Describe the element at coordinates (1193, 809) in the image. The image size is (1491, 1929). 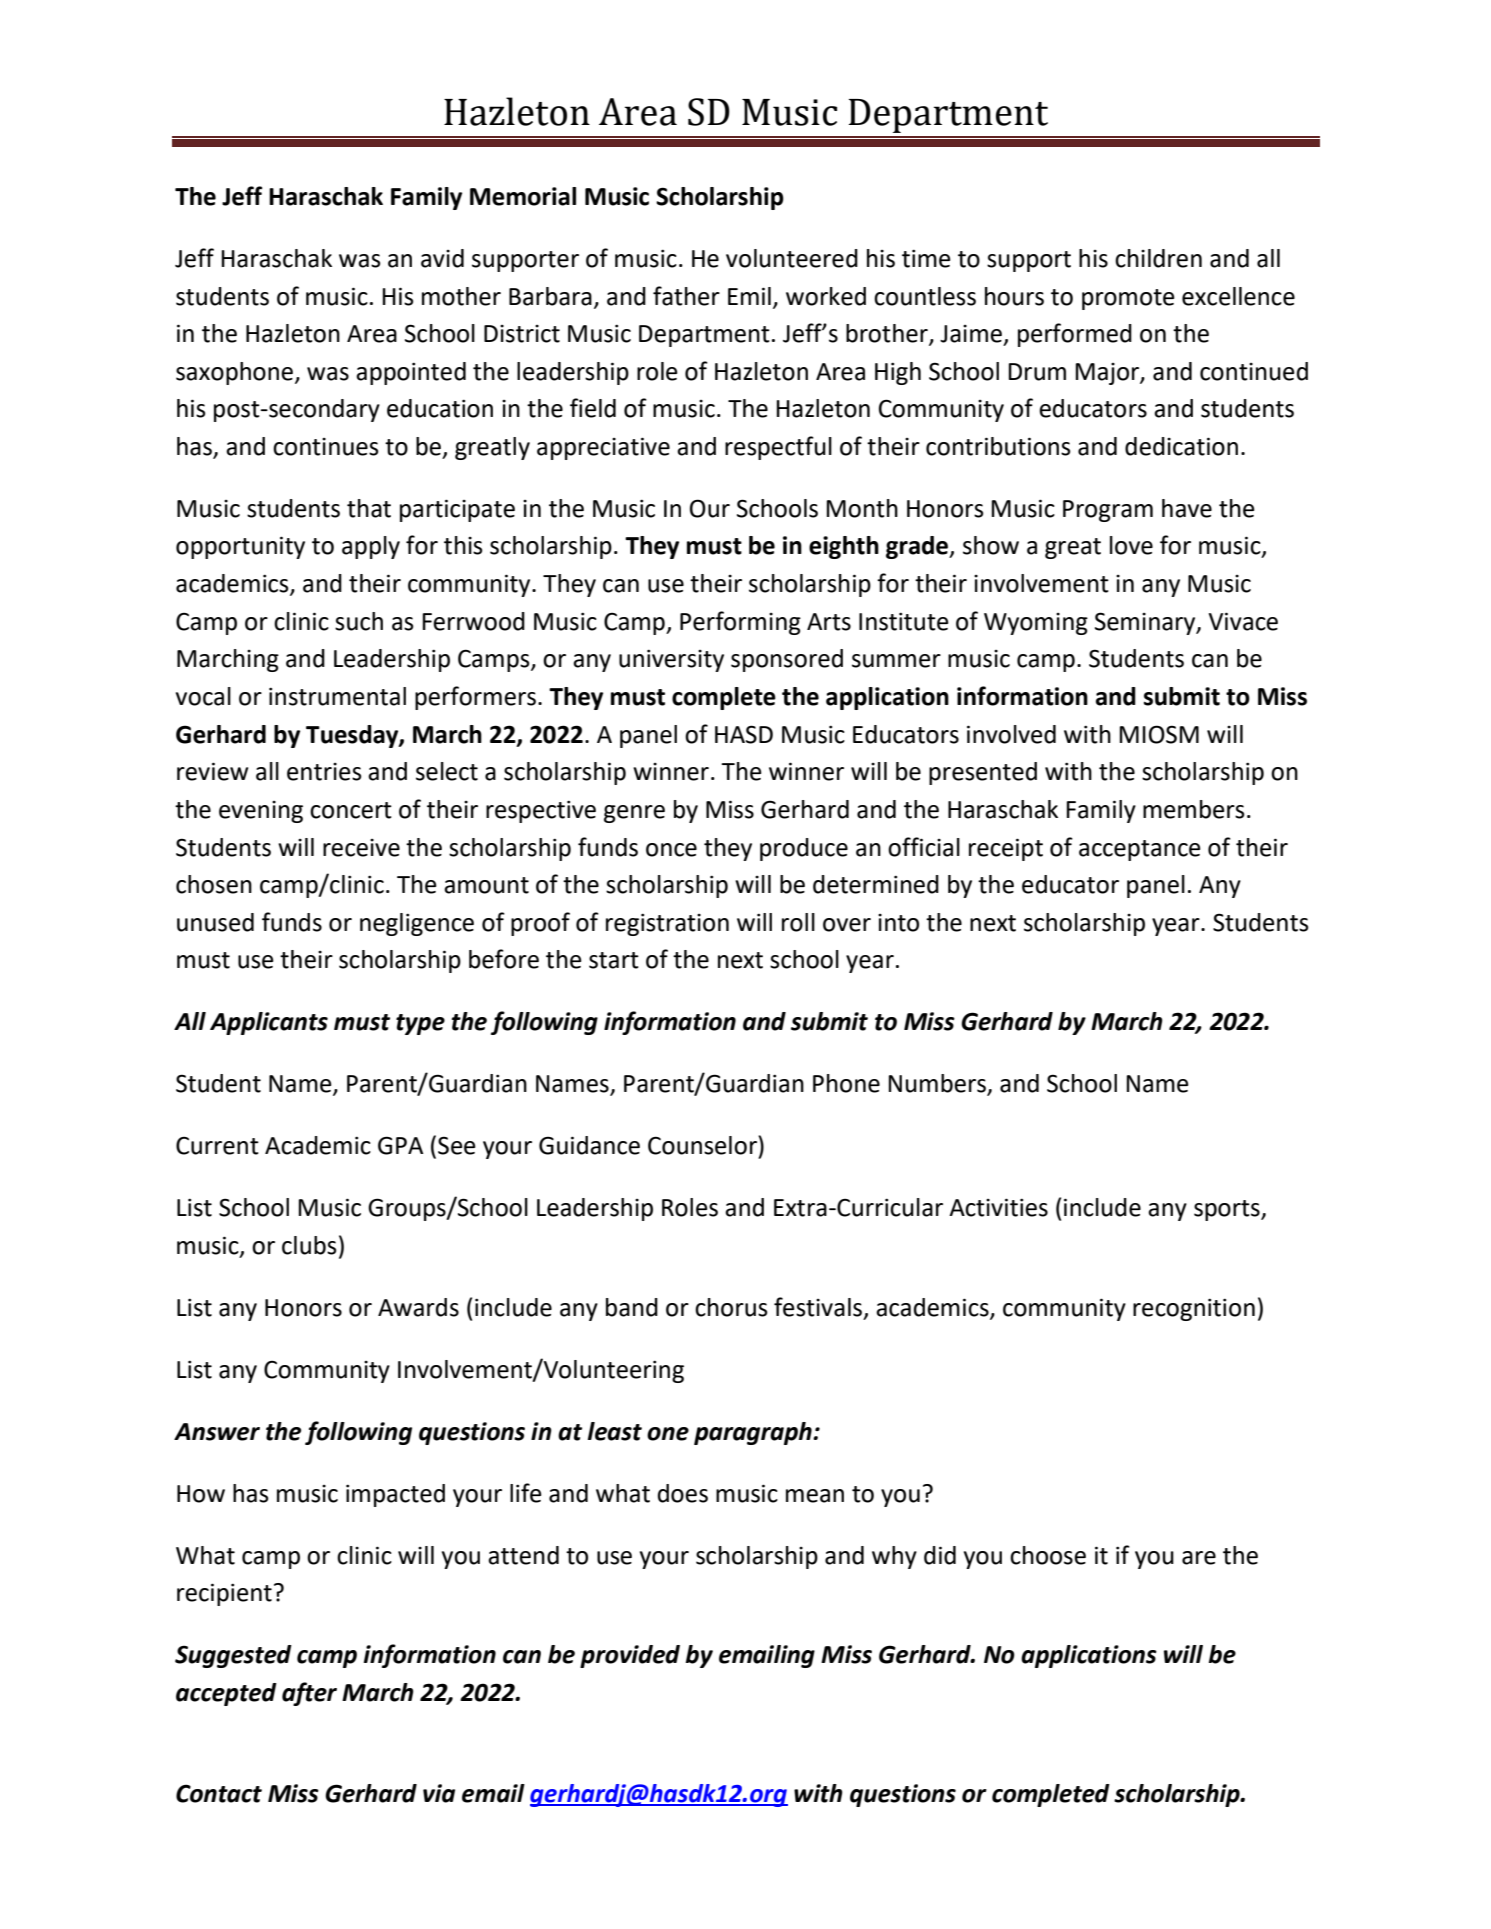
I see `members` at that location.
